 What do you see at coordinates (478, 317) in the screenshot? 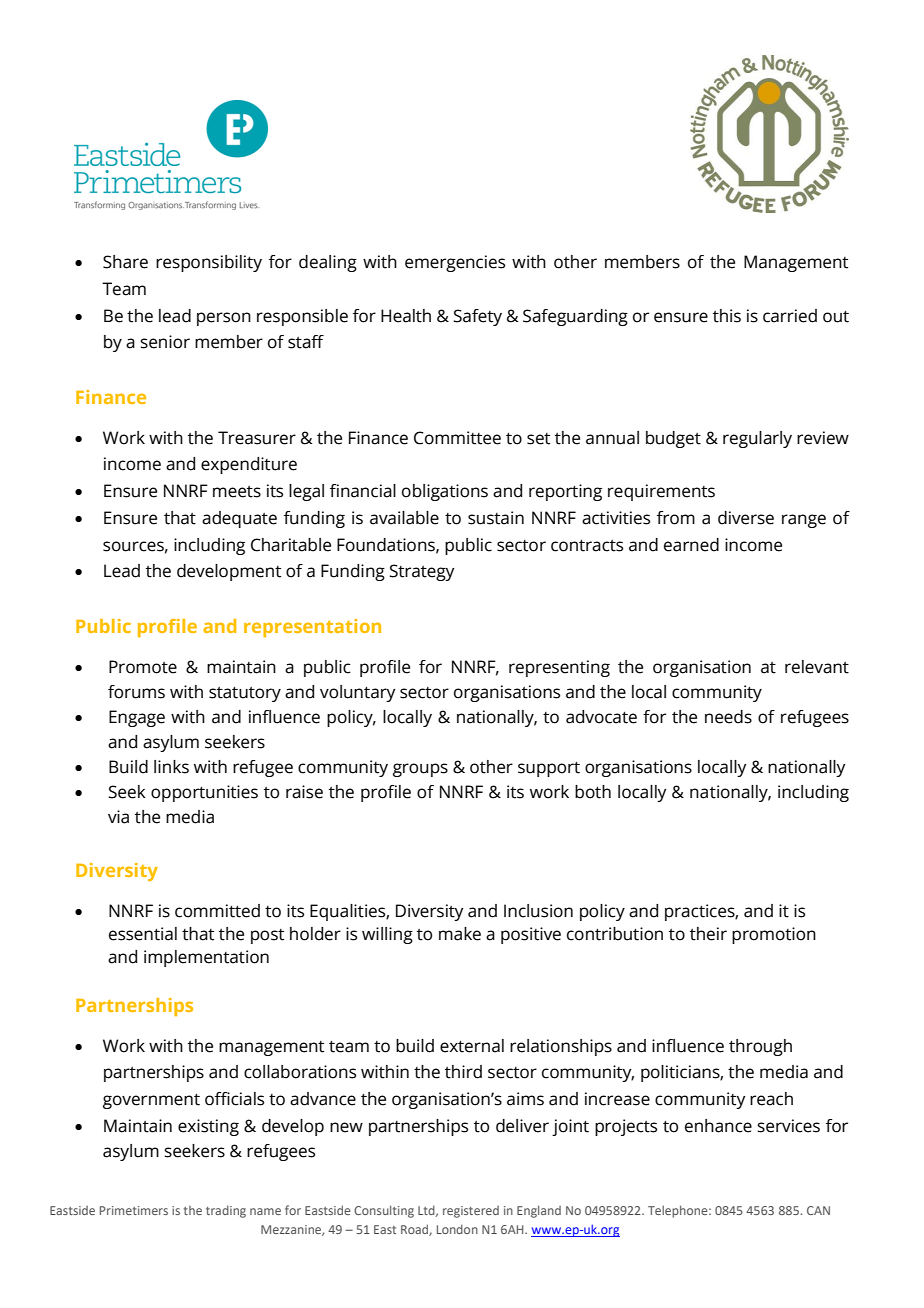
I see `Safety` at bounding box center [478, 317].
